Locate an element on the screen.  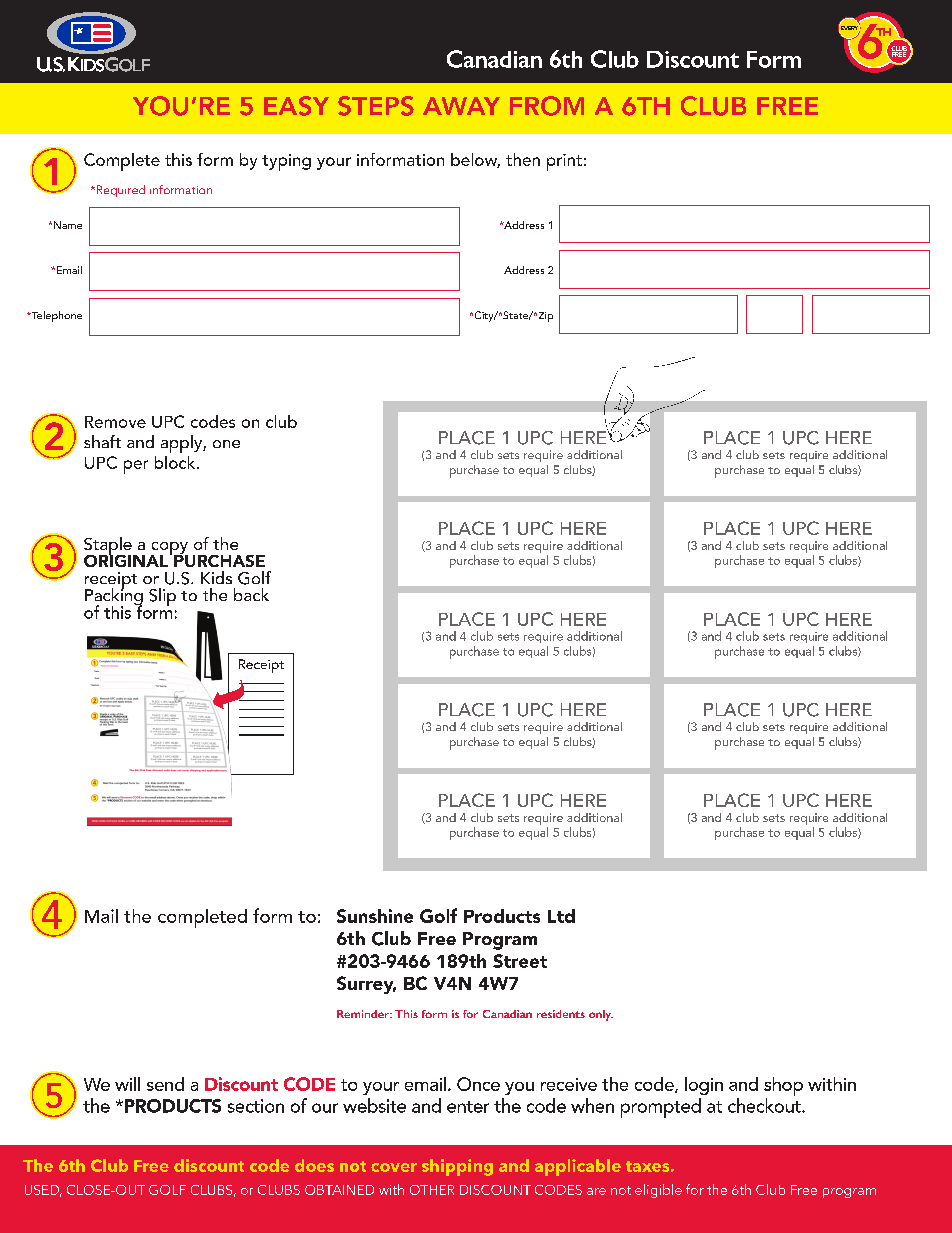
print is located at coordinates (564, 162).
